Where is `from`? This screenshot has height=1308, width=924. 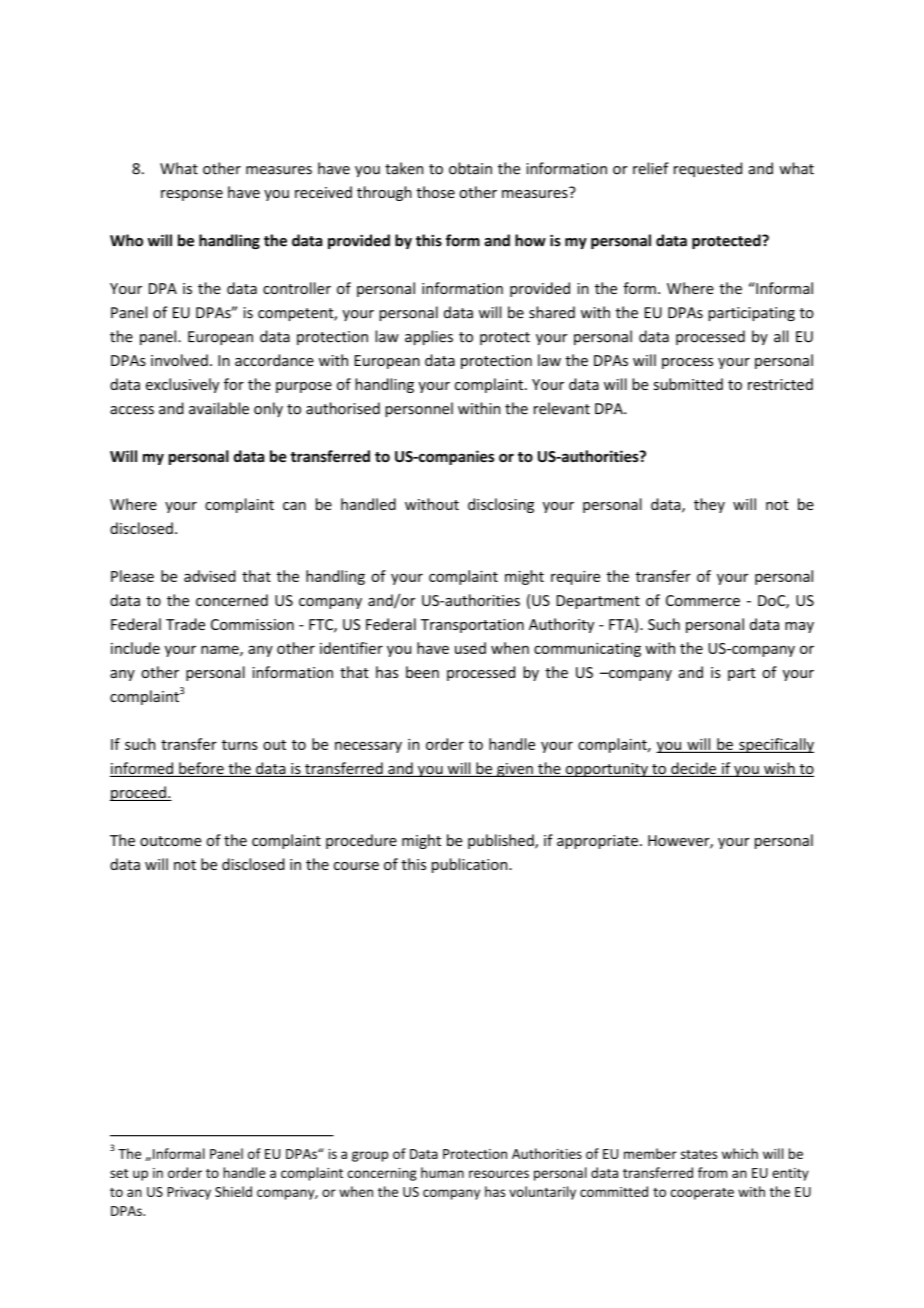 from is located at coordinates (712, 1172).
